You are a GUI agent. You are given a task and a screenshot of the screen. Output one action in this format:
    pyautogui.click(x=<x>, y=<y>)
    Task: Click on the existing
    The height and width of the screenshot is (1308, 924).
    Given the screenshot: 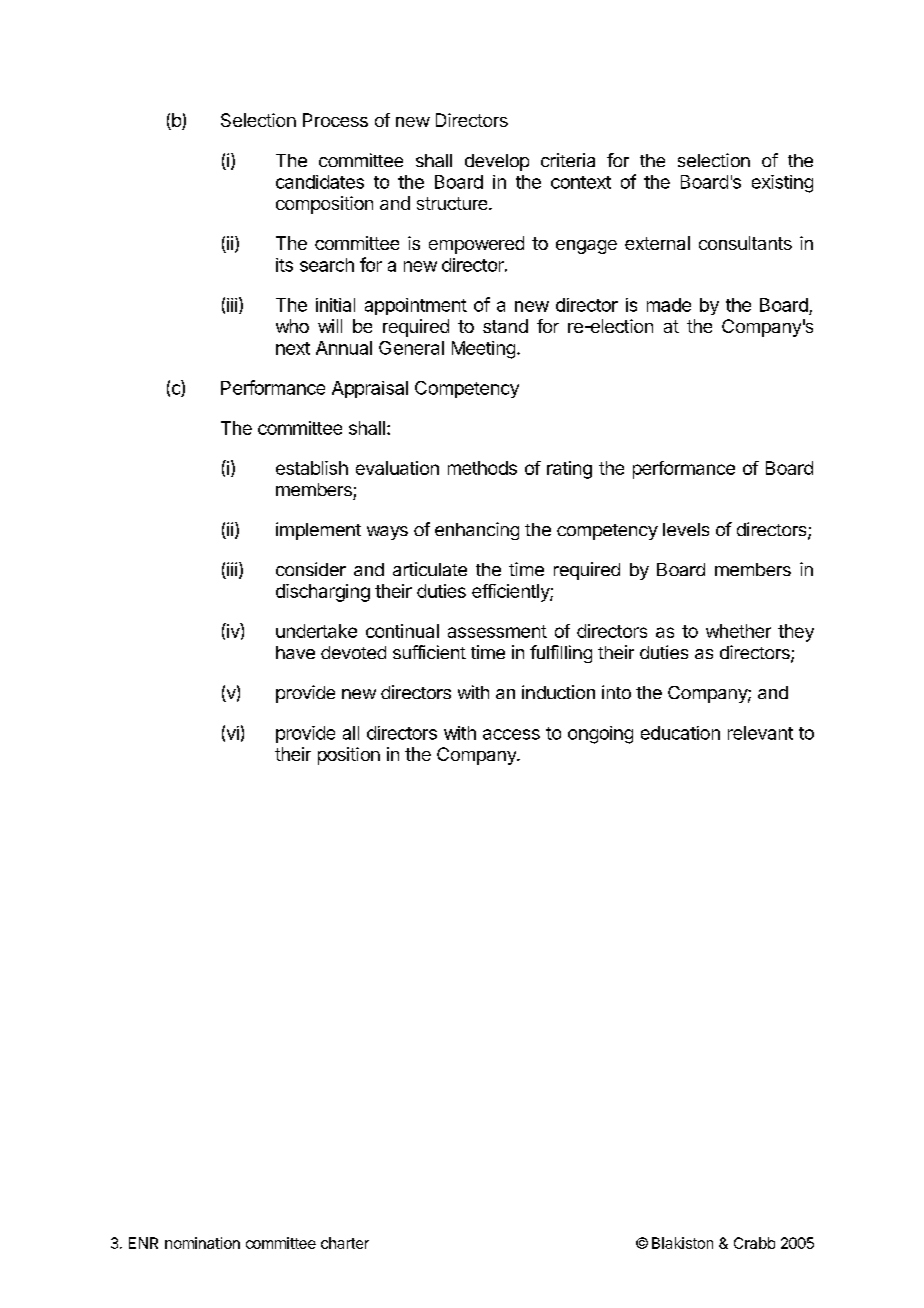 What is the action you would take?
    pyautogui.click(x=782, y=184)
